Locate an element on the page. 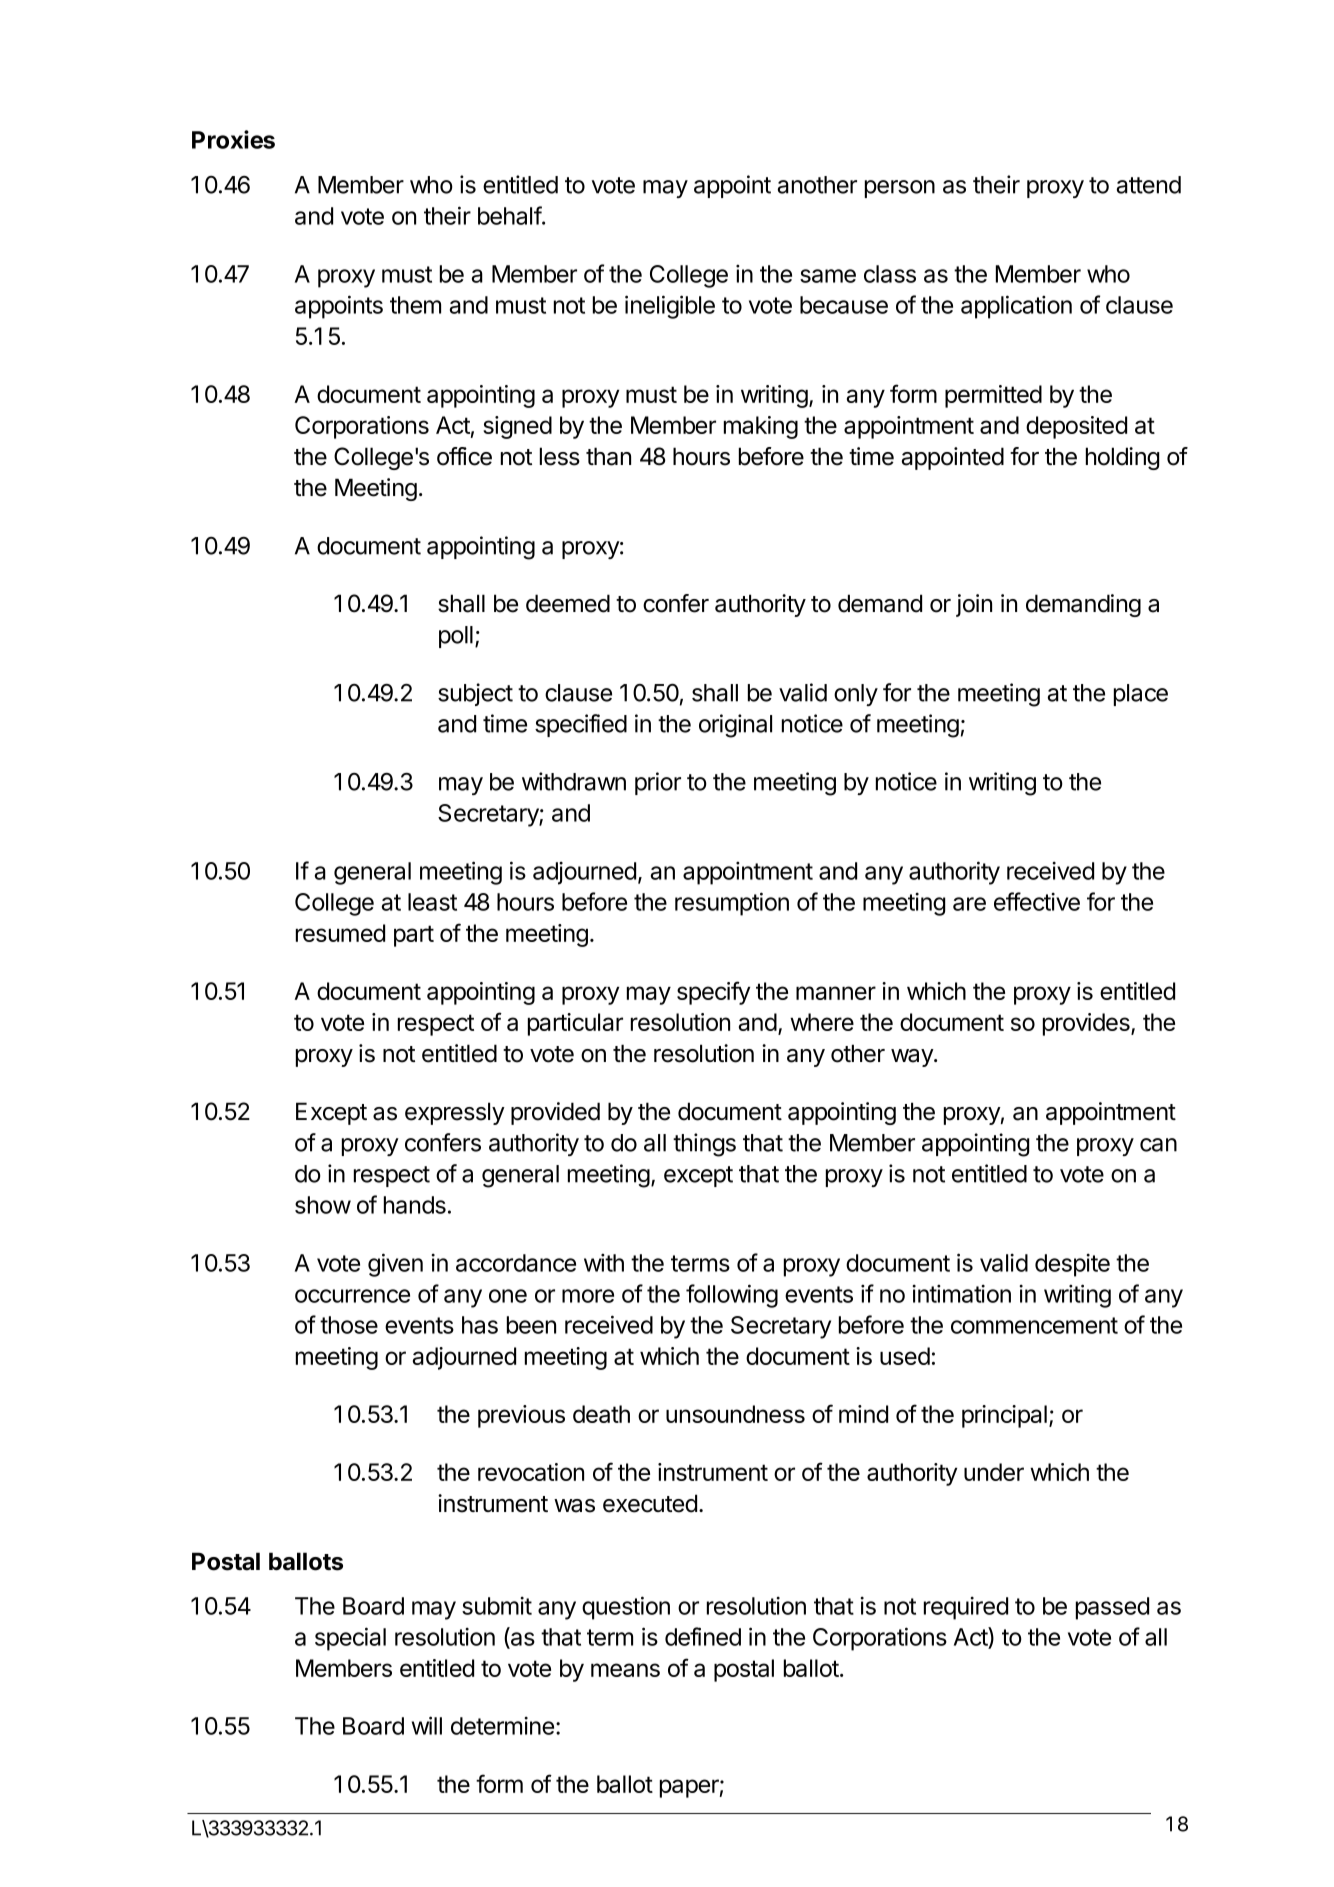  defined is located at coordinates (703, 1636).
